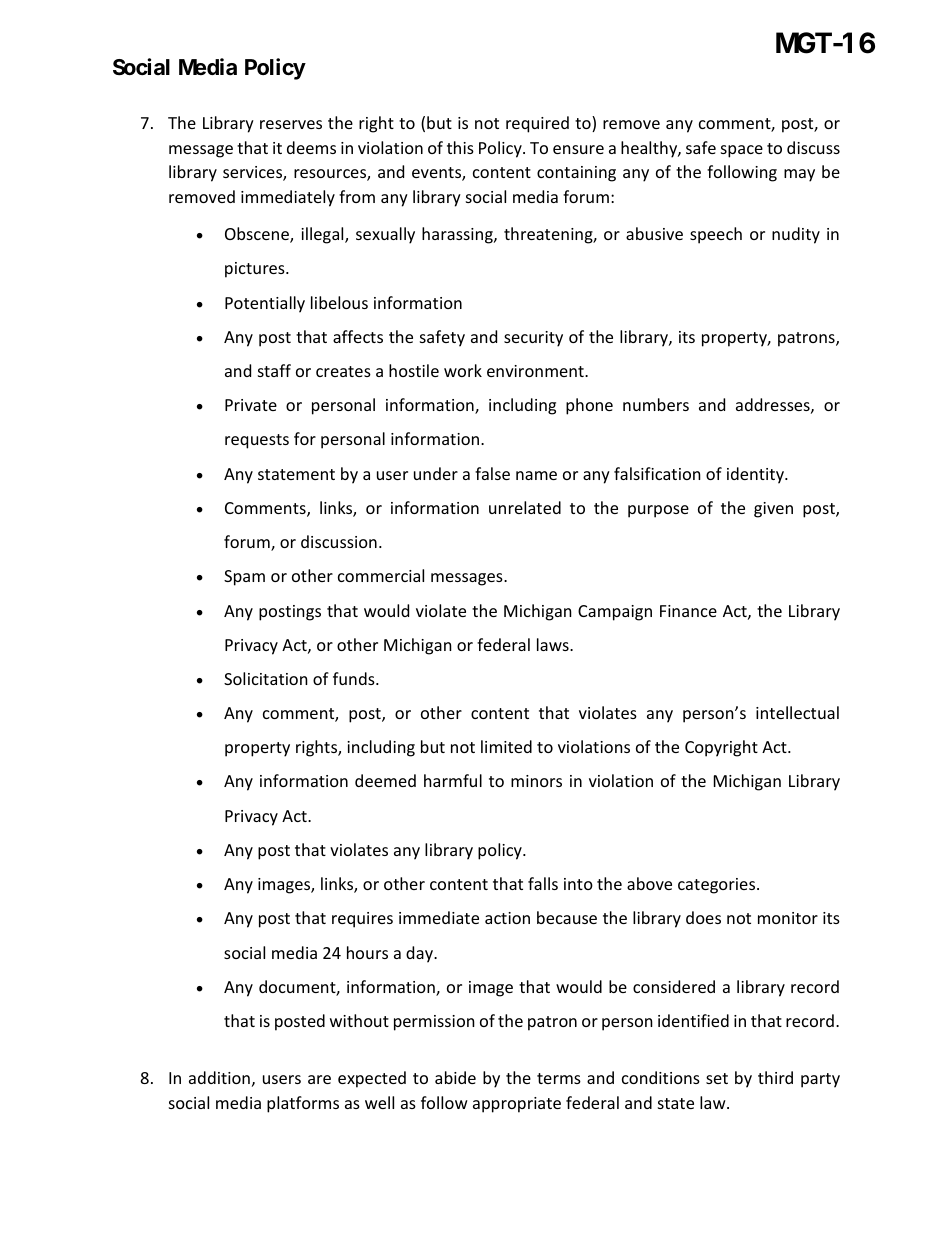 The width and height of the screenshot is (952, 1233). Describe the element at coordinates (362, 920) in the screenshot. I see `requires` at that location.
